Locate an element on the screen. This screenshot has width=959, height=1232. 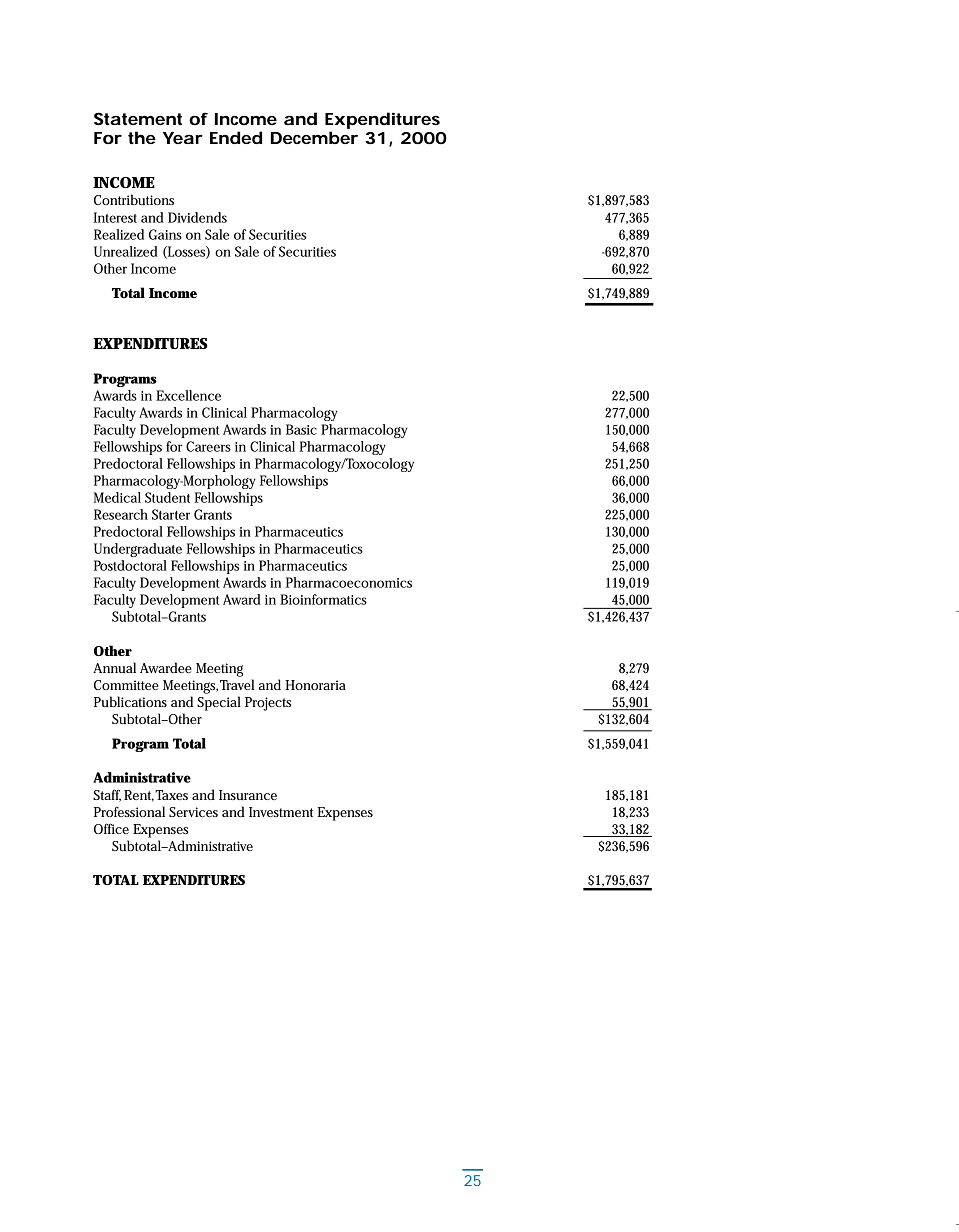
Year is located at coordinates (183, 138).
